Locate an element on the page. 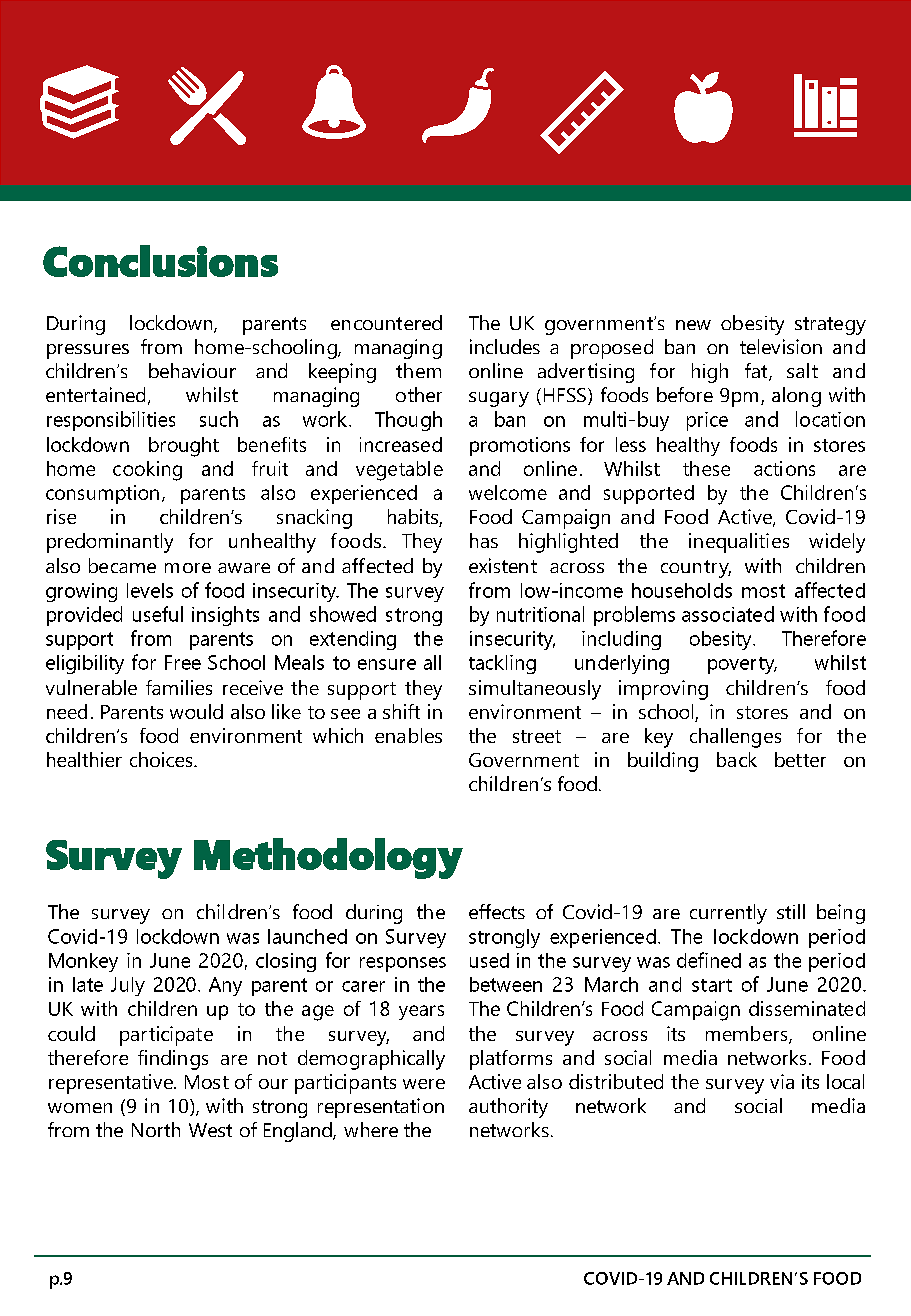 Image resolution: width=911 pixels, height=1316 pixels. cooking is located at coordinates (147, 471).
